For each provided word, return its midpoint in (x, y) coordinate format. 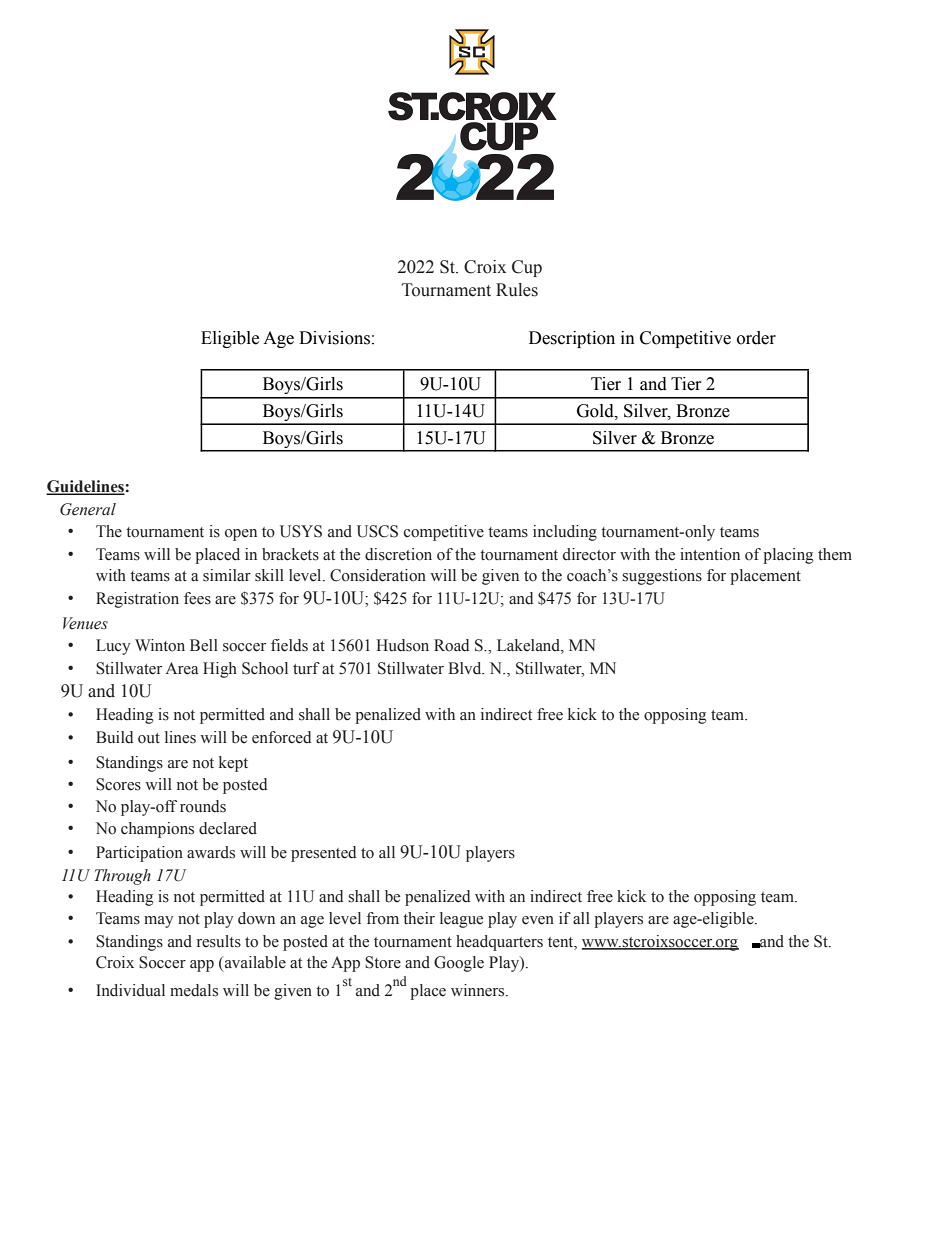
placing (788, 556)
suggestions (662, 577)
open (241, 535)
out (149, 738)
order (756, 338)
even (538, 920)
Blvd (466, 668)
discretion (398, 554)
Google (459, 964)
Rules (517, 290)
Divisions (334, 338)
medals (194, 990)
